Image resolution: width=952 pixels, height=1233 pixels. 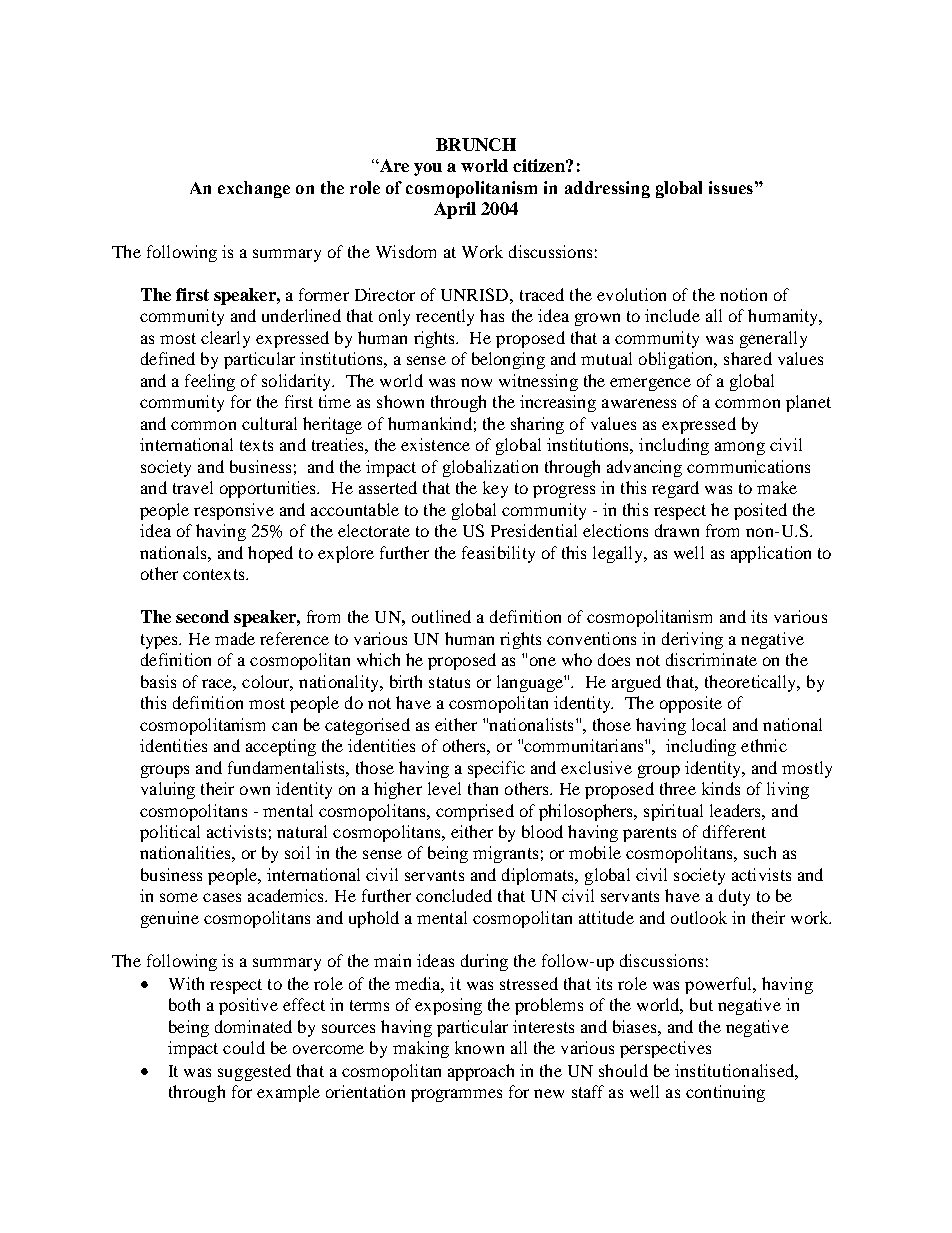 What do you see at coordinates (734, 831) in the screenshot?
I see `different` at bounding box center [734, 831].
